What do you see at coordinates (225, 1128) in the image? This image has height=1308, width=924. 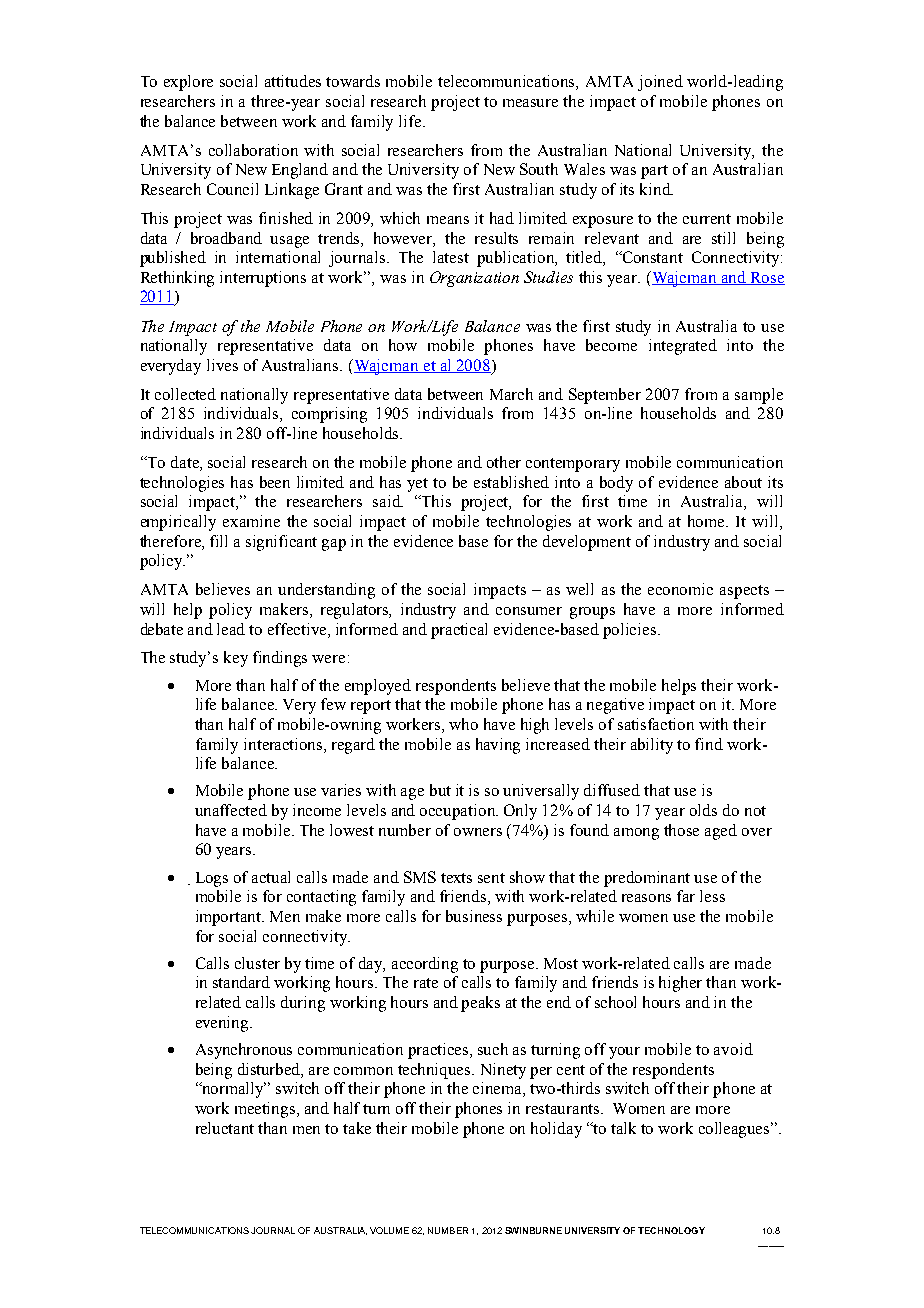 I see `reluctant` at bounding box center [225, 1128].
